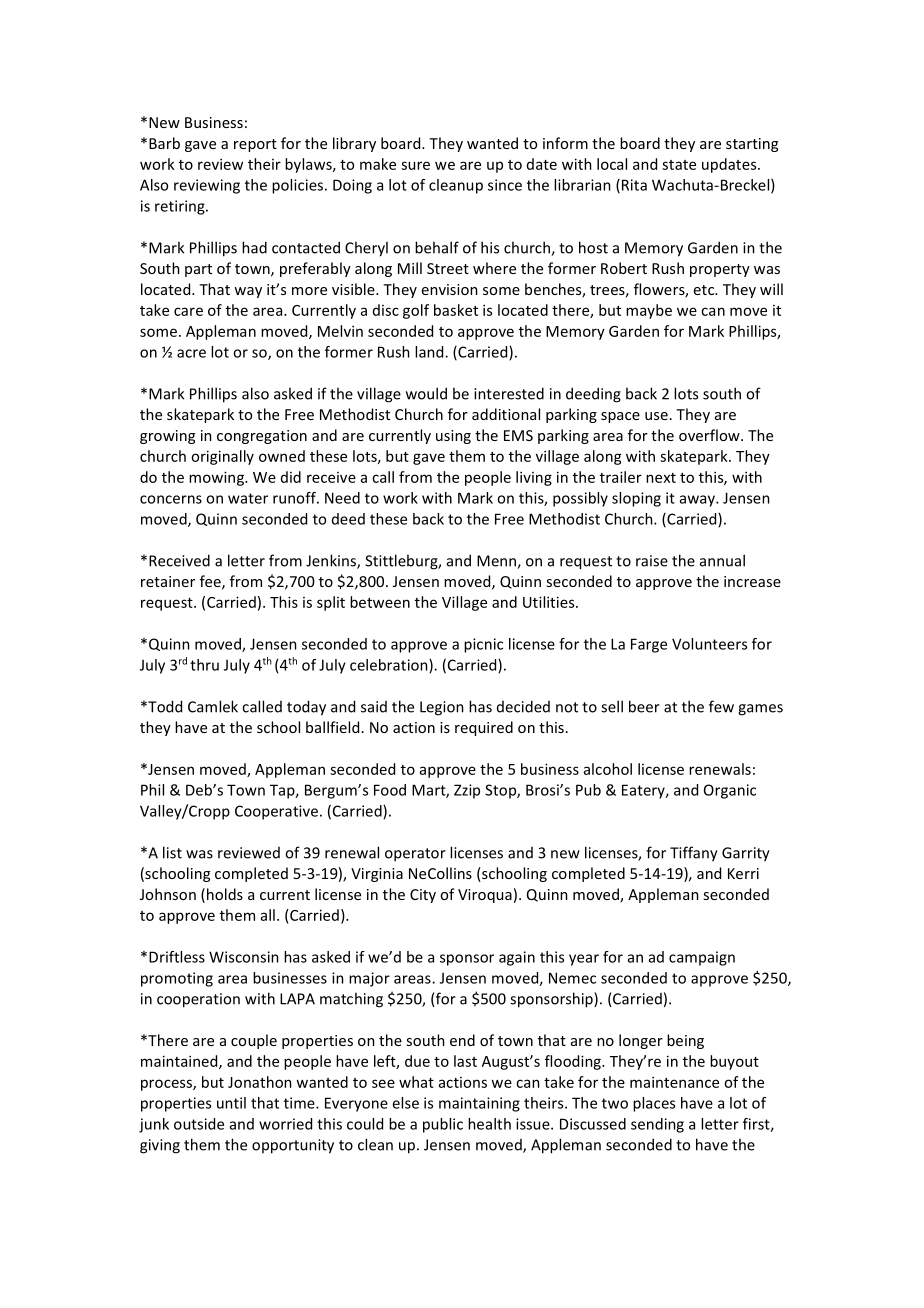  Describe the element at coordinates (453, 437) in the image. I see `using` at that location.
